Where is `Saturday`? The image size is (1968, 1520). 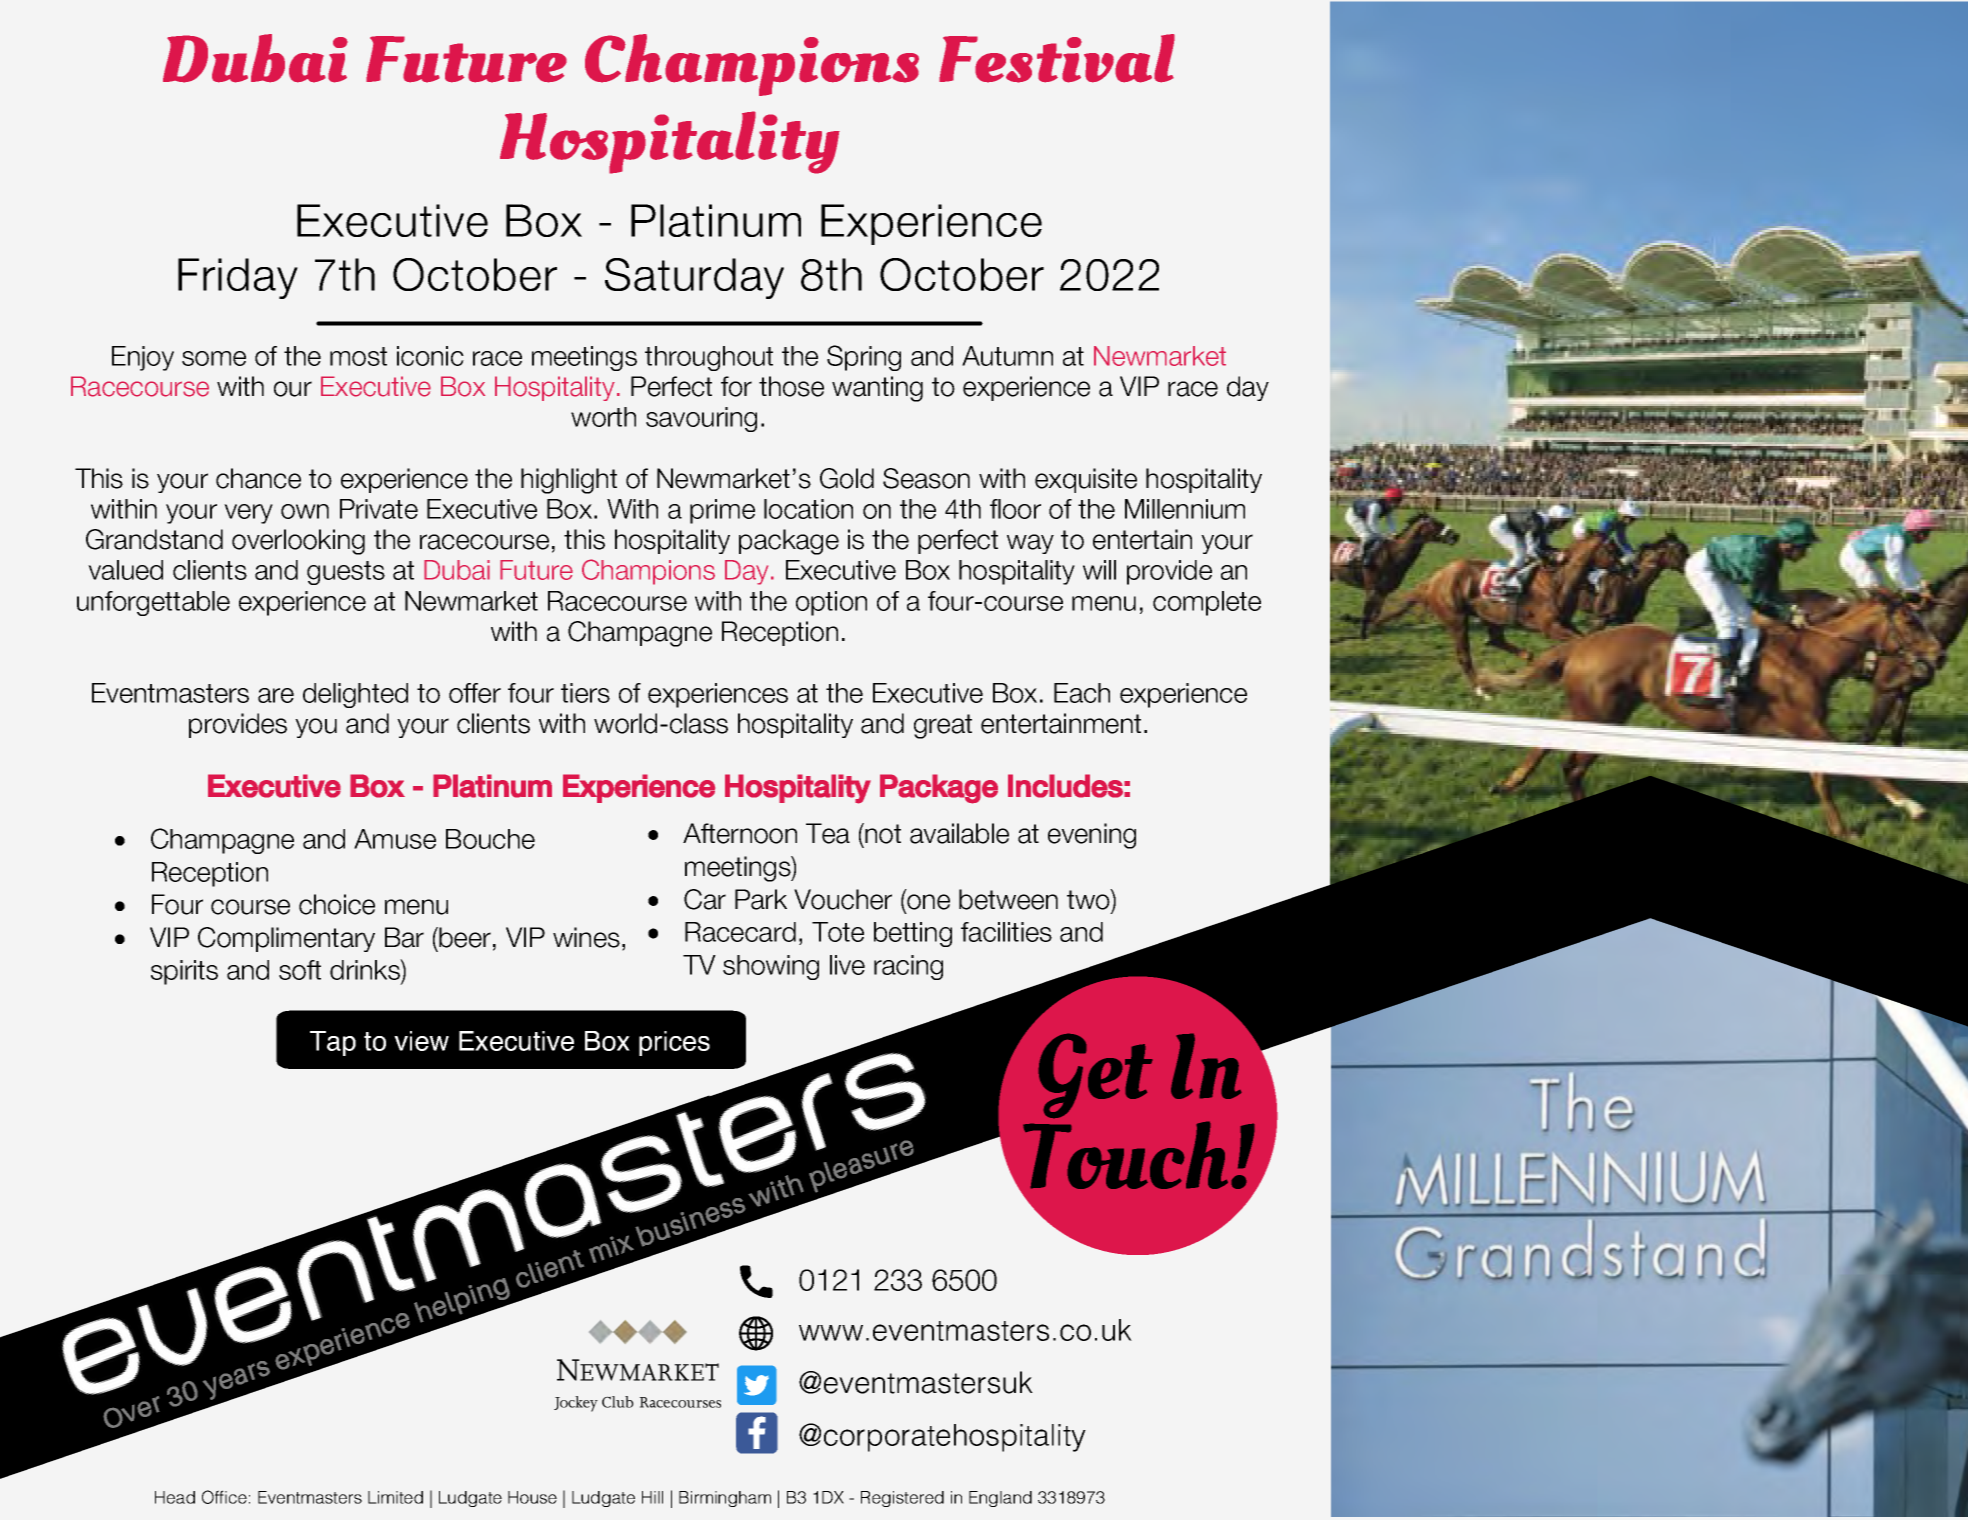
Saturday is located at coordinates (694, 278).
